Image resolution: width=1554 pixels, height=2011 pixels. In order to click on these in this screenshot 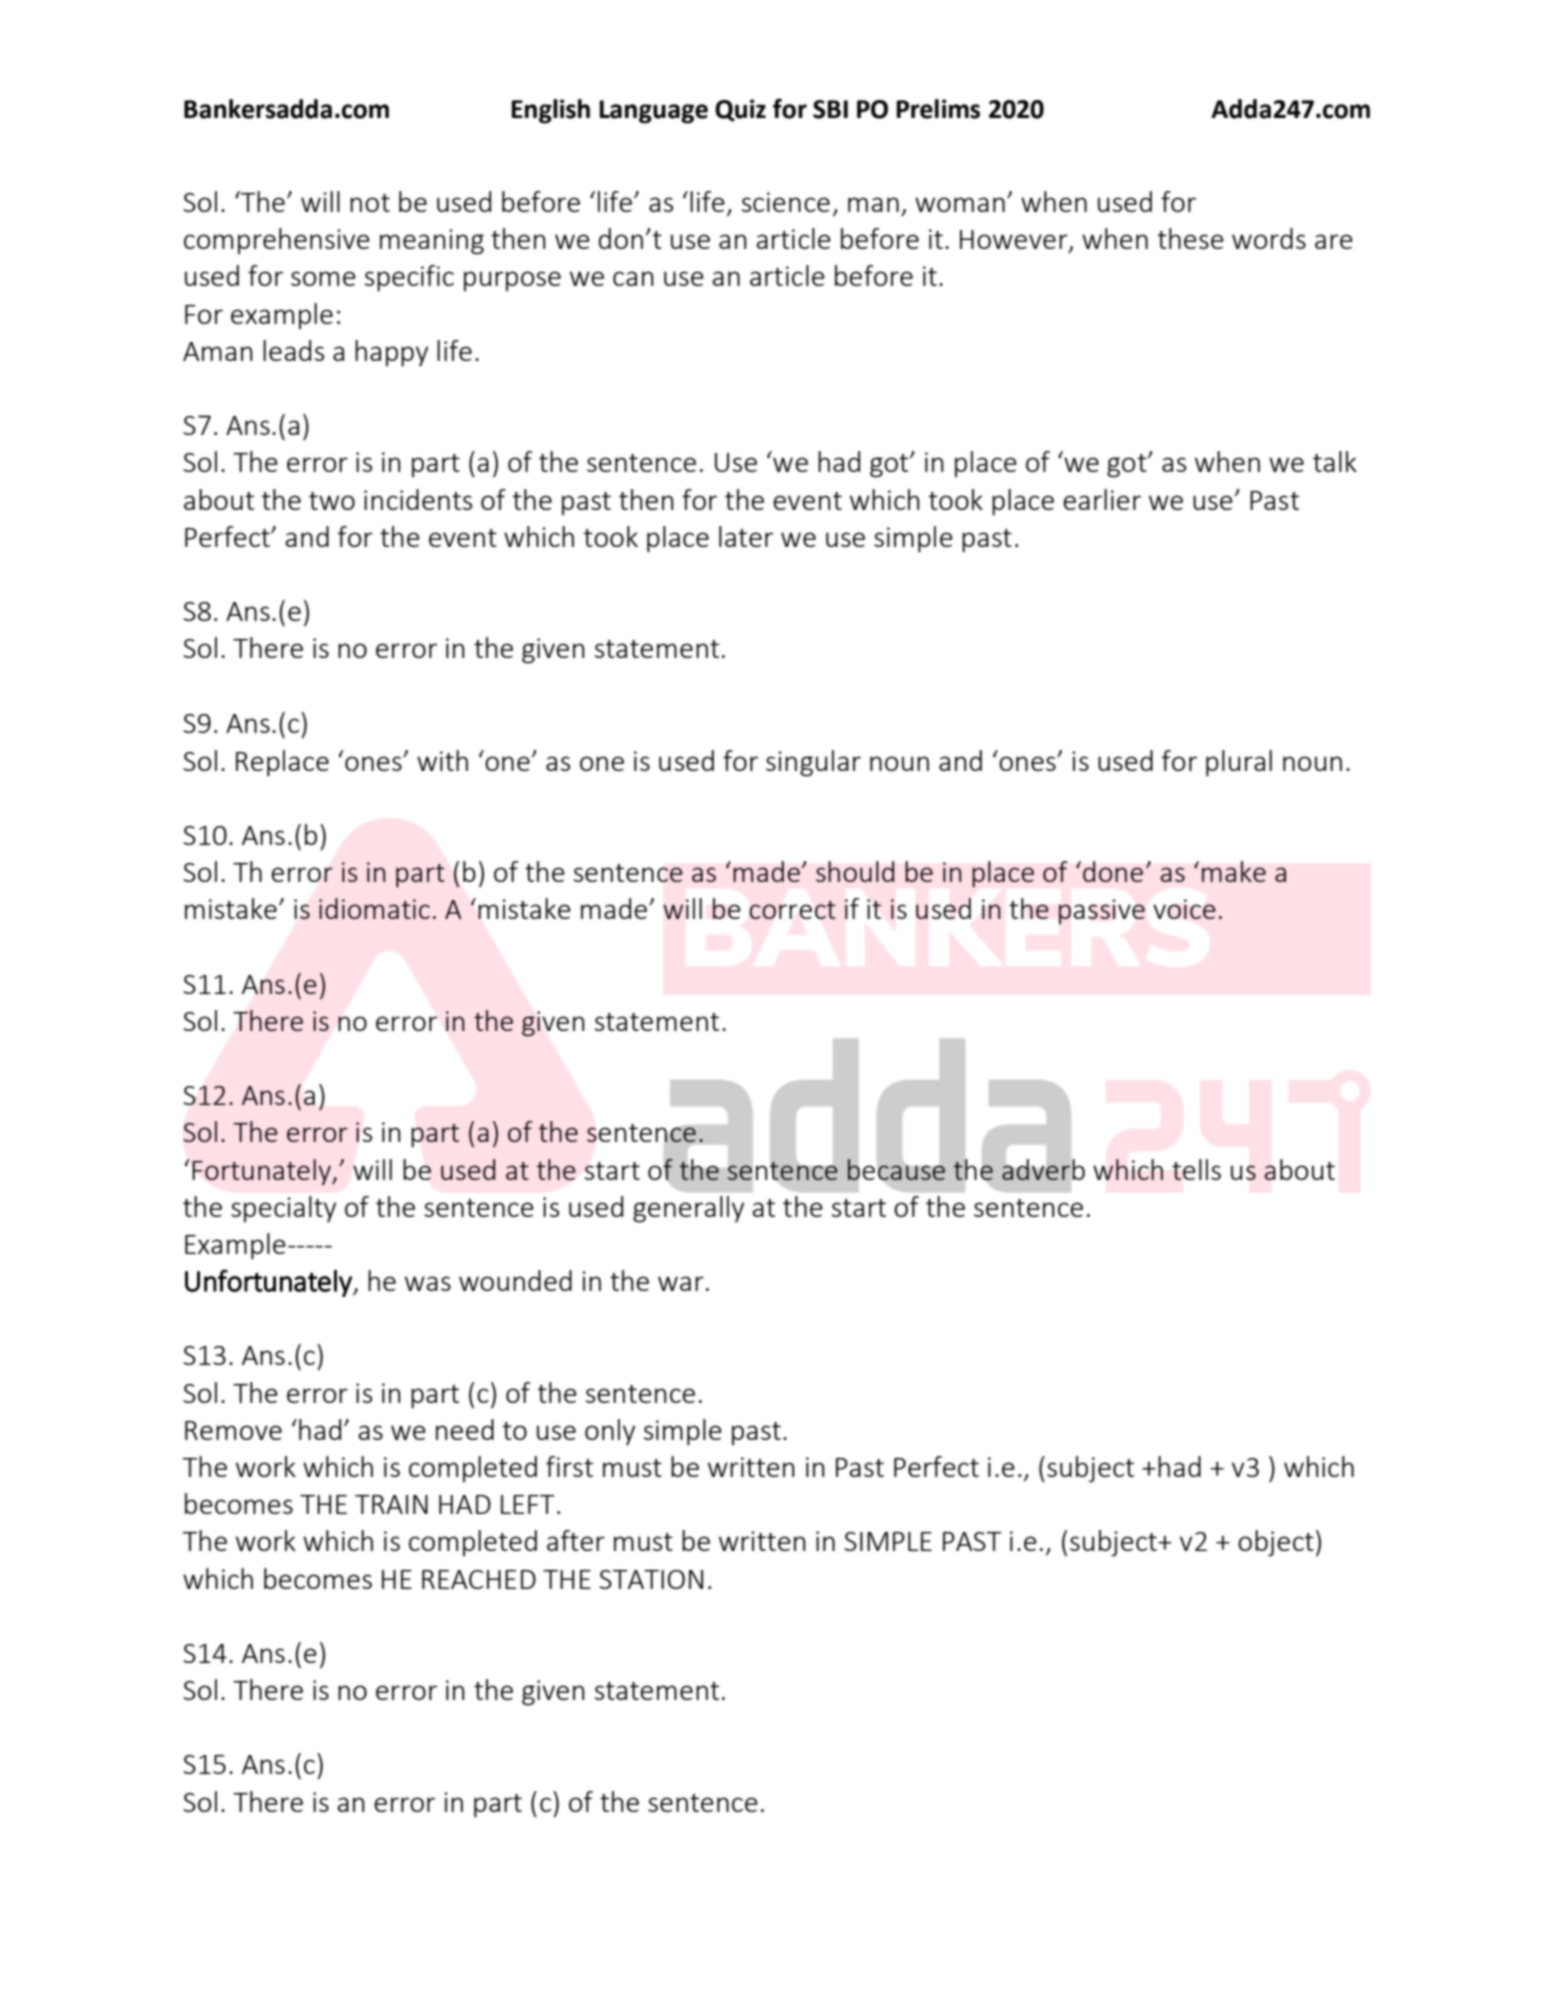, I will do `click(1191, 238)`.
